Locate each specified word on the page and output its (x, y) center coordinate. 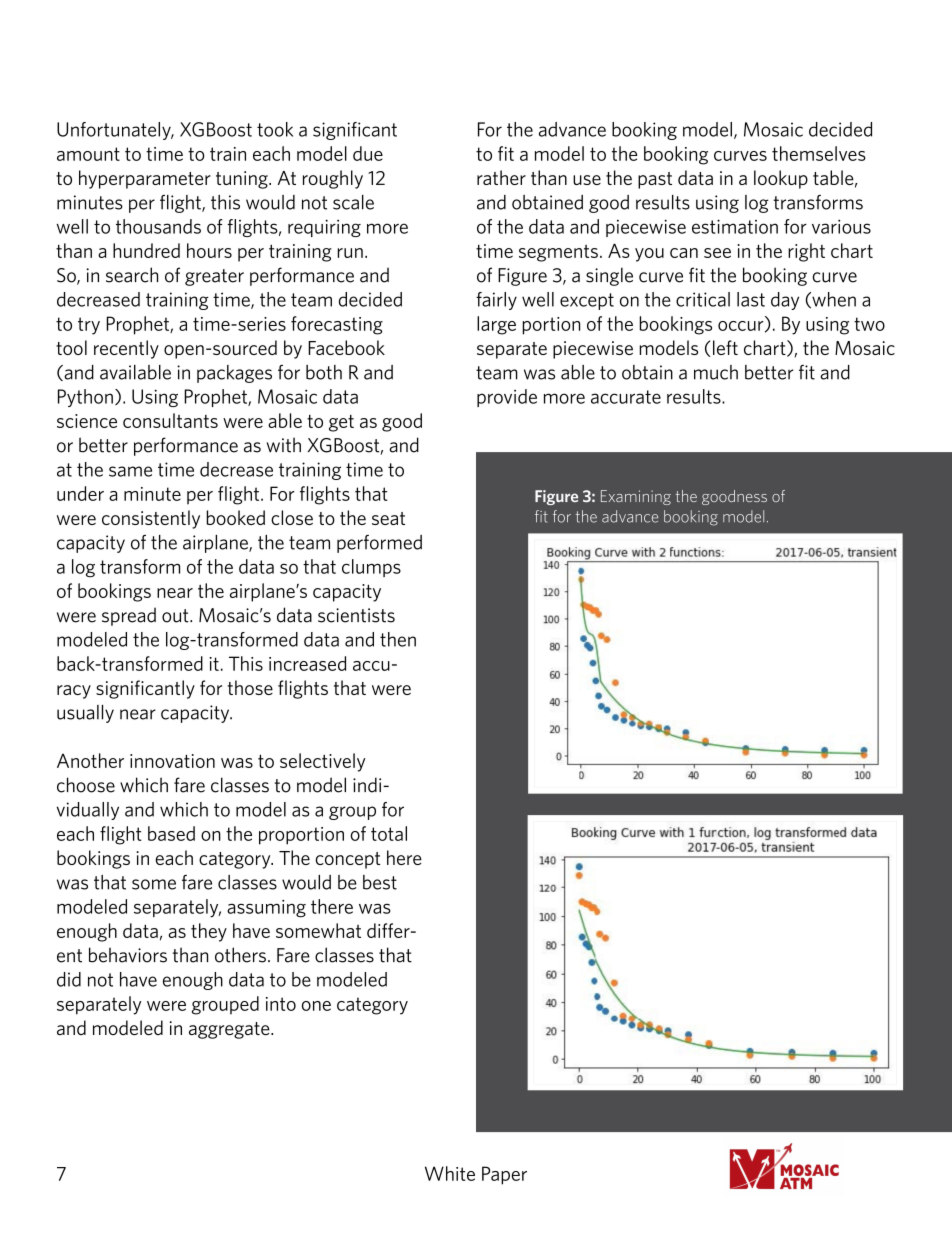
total (389, 833)
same (130, 471)
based (171, 833)
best (380, 882)
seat (388, 518)
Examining (636, 497)
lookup (781, 179)
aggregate (230, 1030)
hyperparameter (145, 179)
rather (501, 177)
